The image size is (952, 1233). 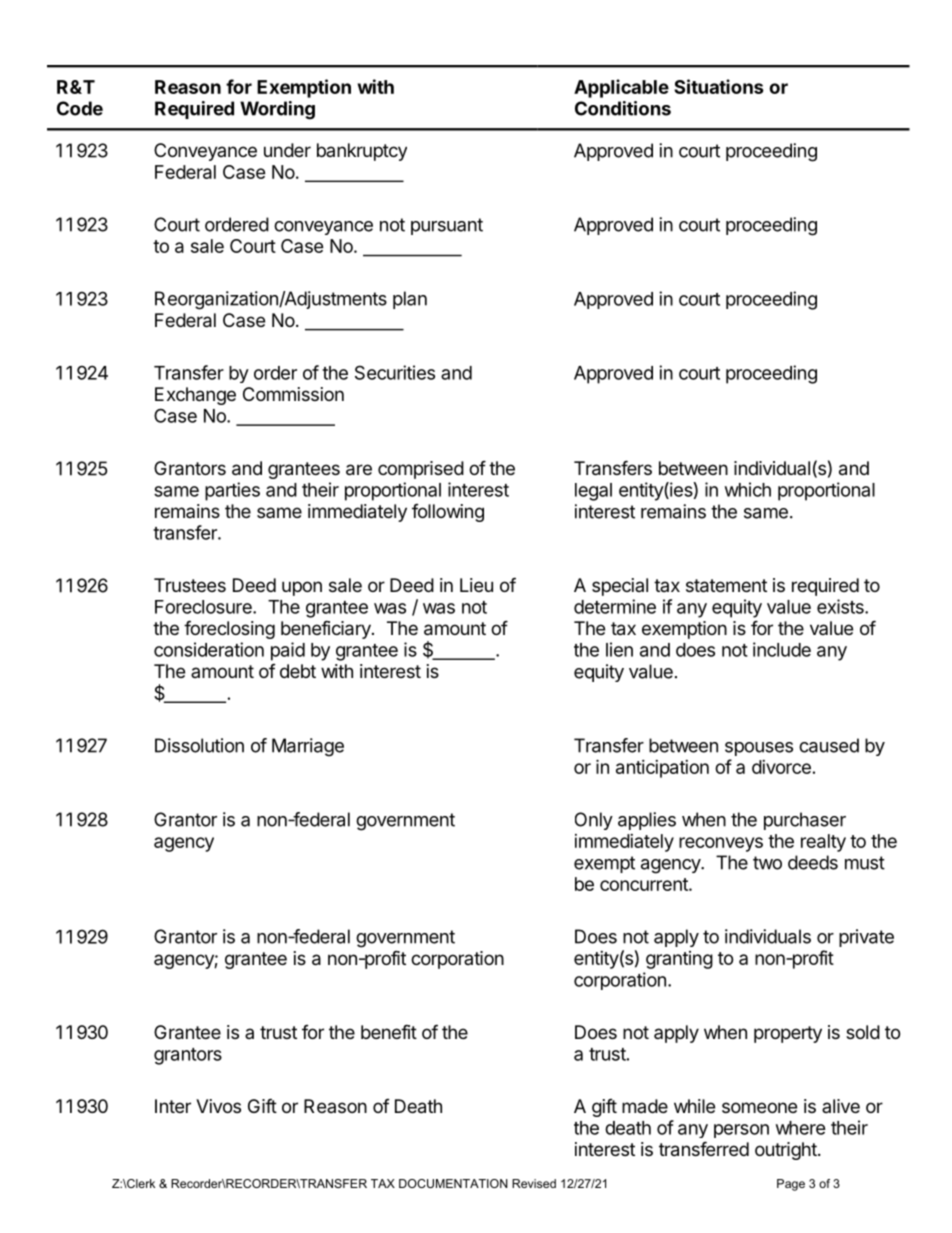 I want to click on Situations, so click(x=719, y=86).
